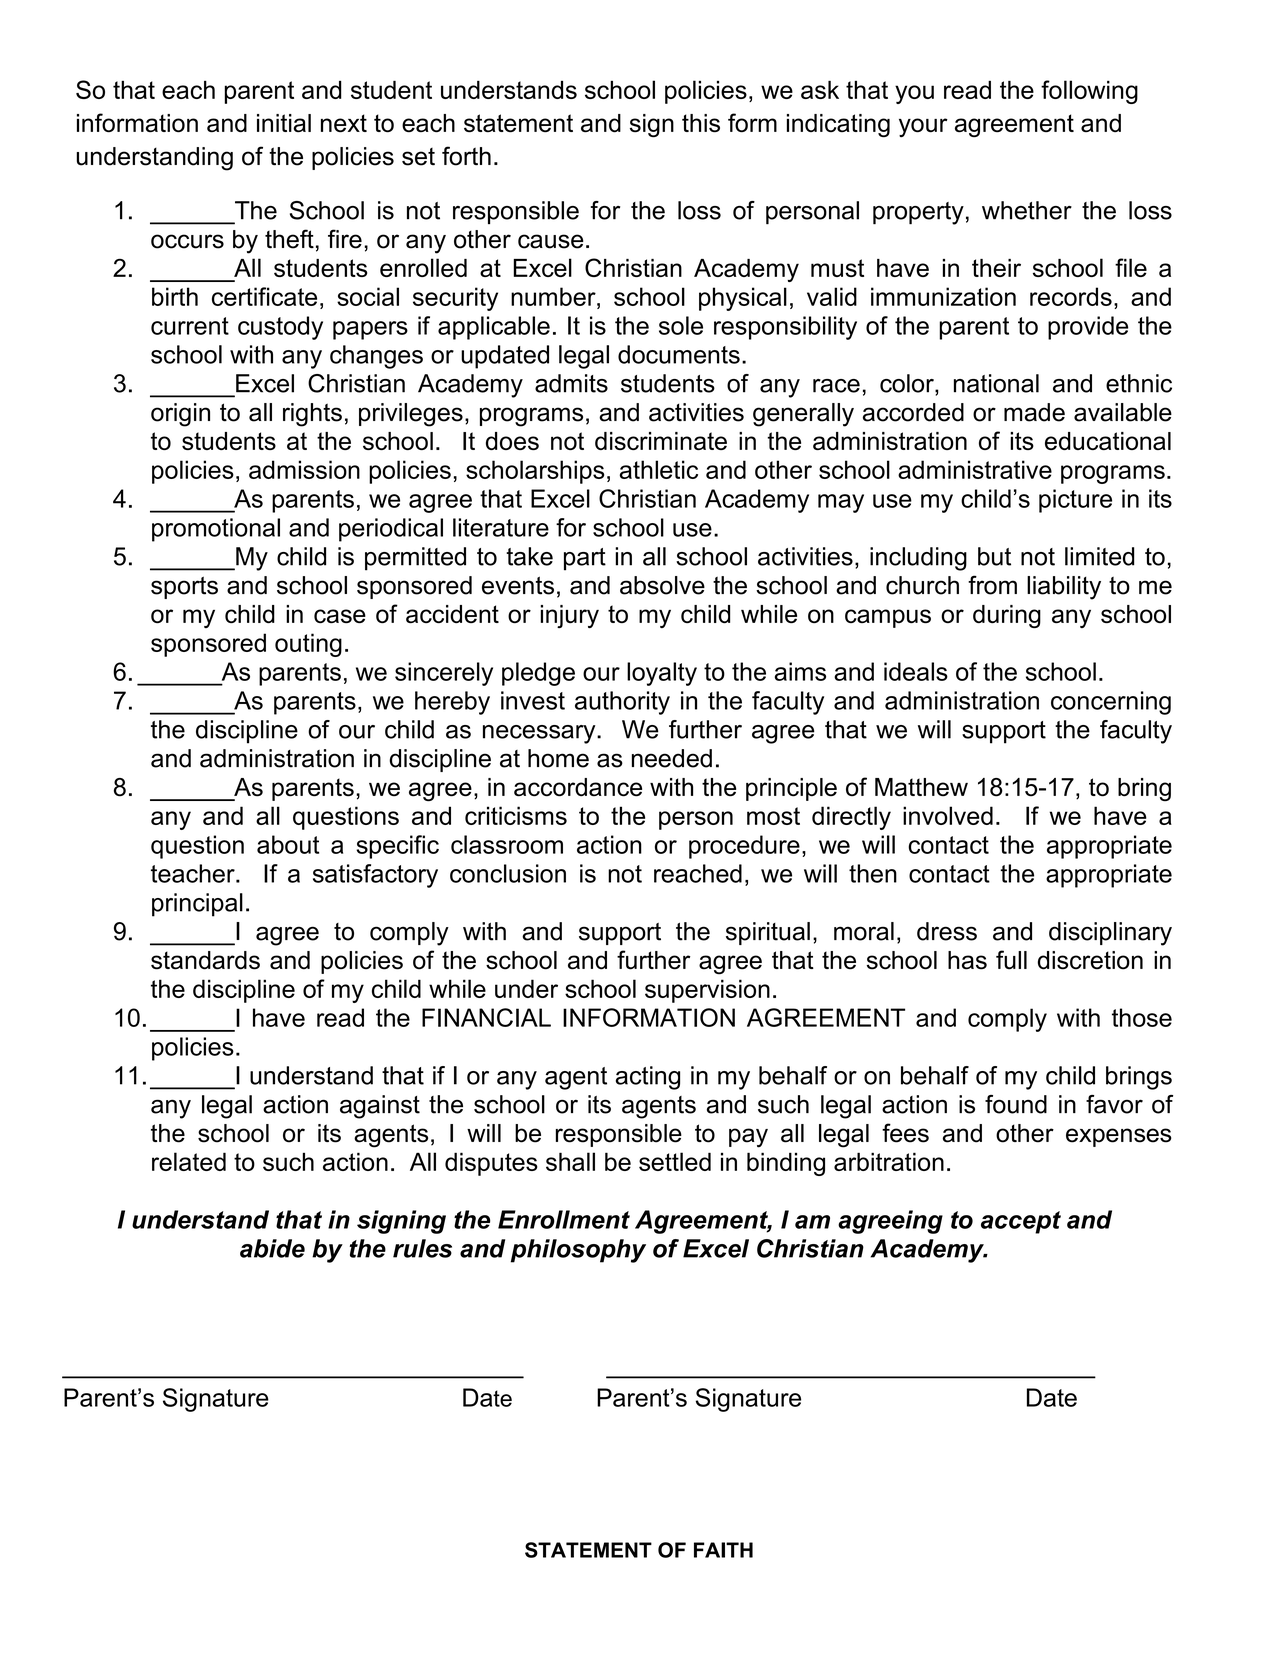 This document has width=1279, height=1655. I want to click on following, so click(1089, 92).
